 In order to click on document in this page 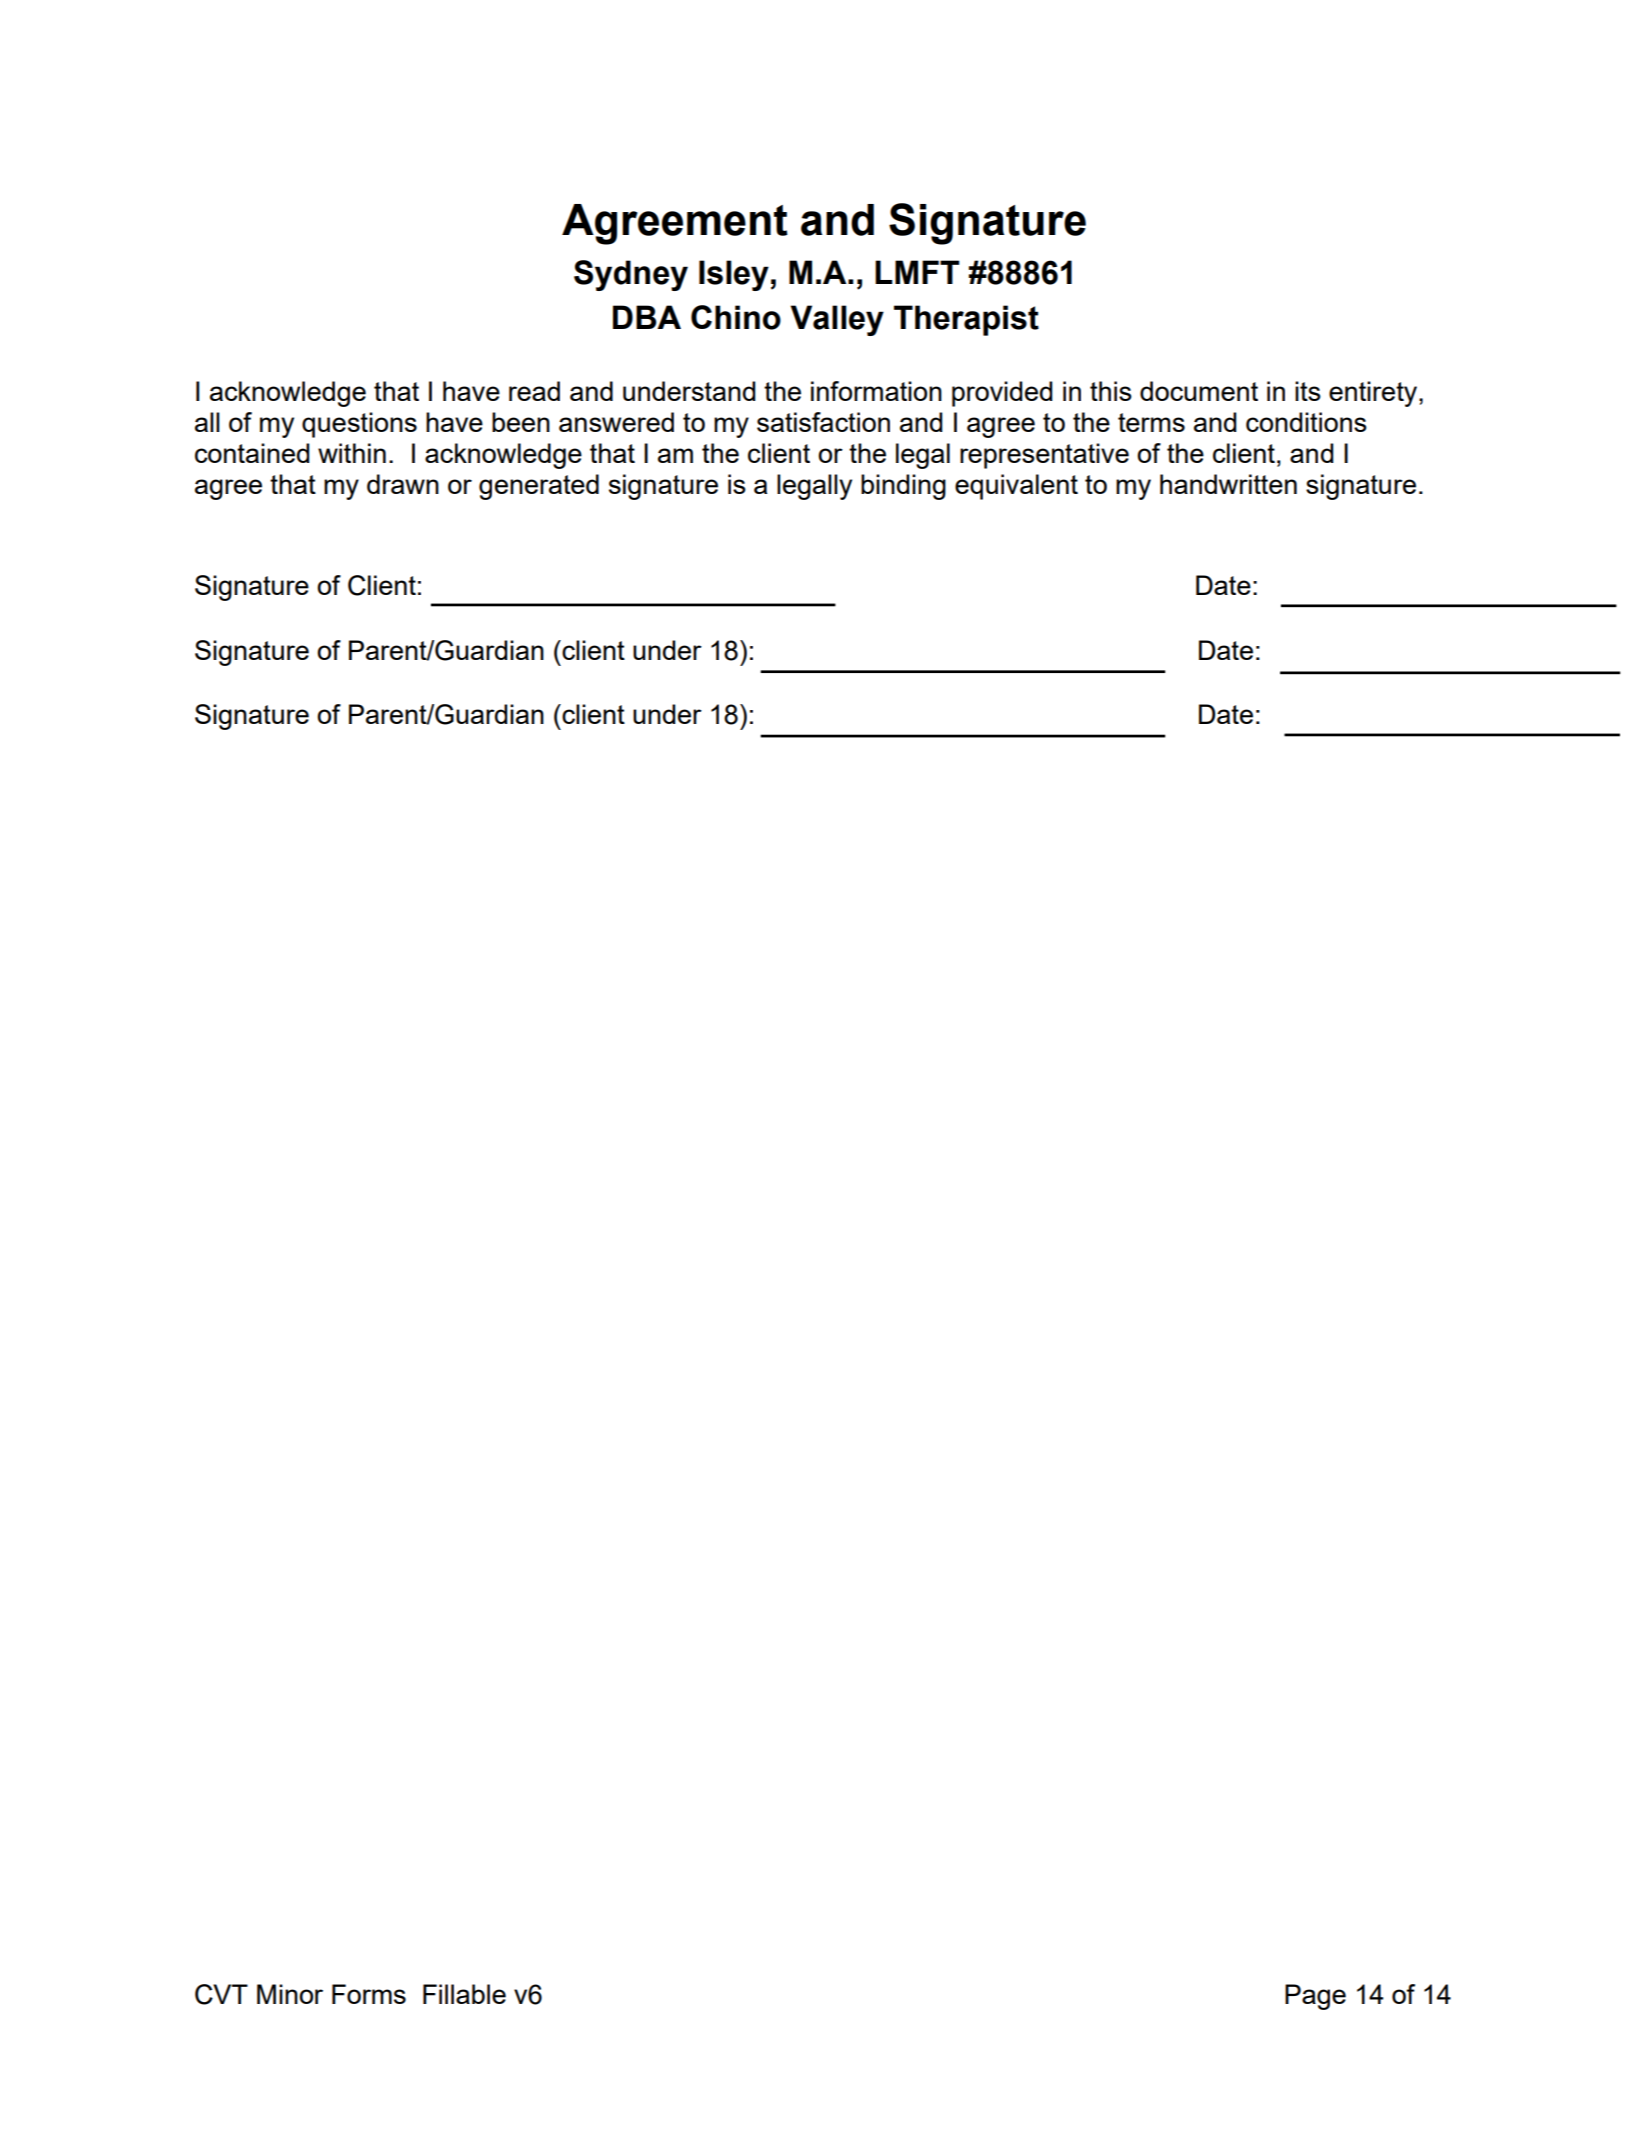, I will do `click(1199, 391)`.
